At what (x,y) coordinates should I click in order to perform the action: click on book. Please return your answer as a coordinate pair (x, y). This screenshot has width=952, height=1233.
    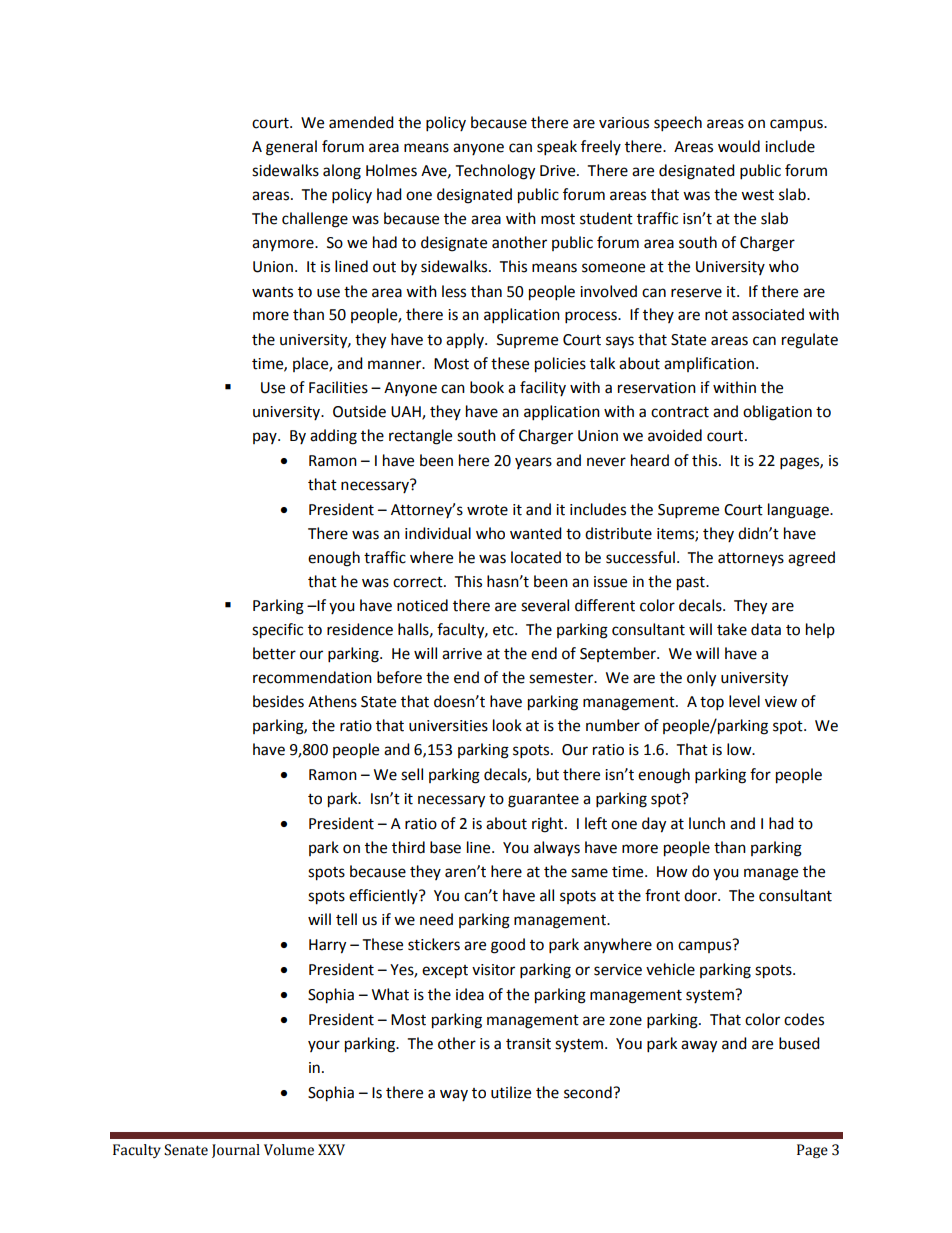
    Looking at the image, I should click on (487, 387).
